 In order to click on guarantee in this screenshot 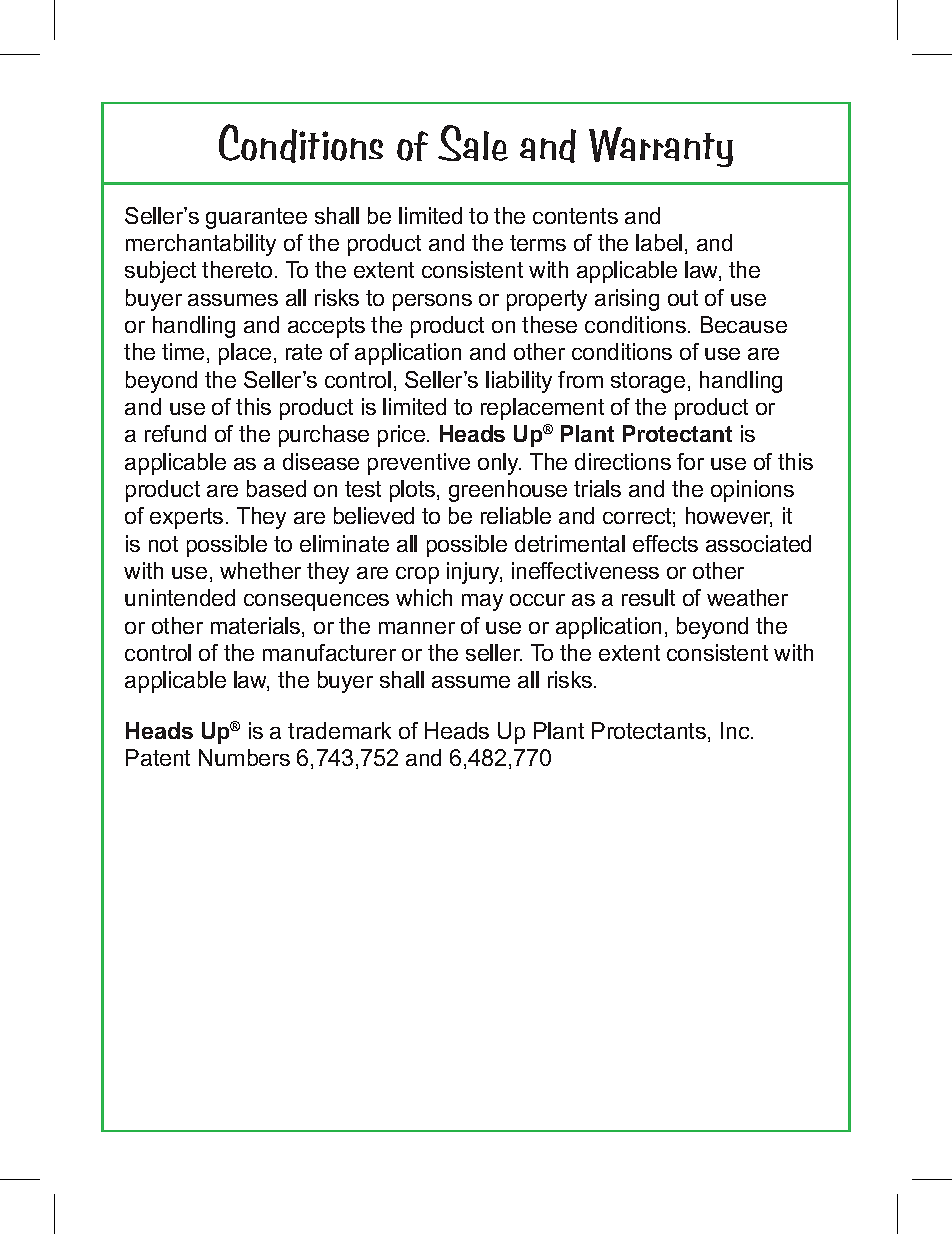, I will do `click(256, 218)`.
